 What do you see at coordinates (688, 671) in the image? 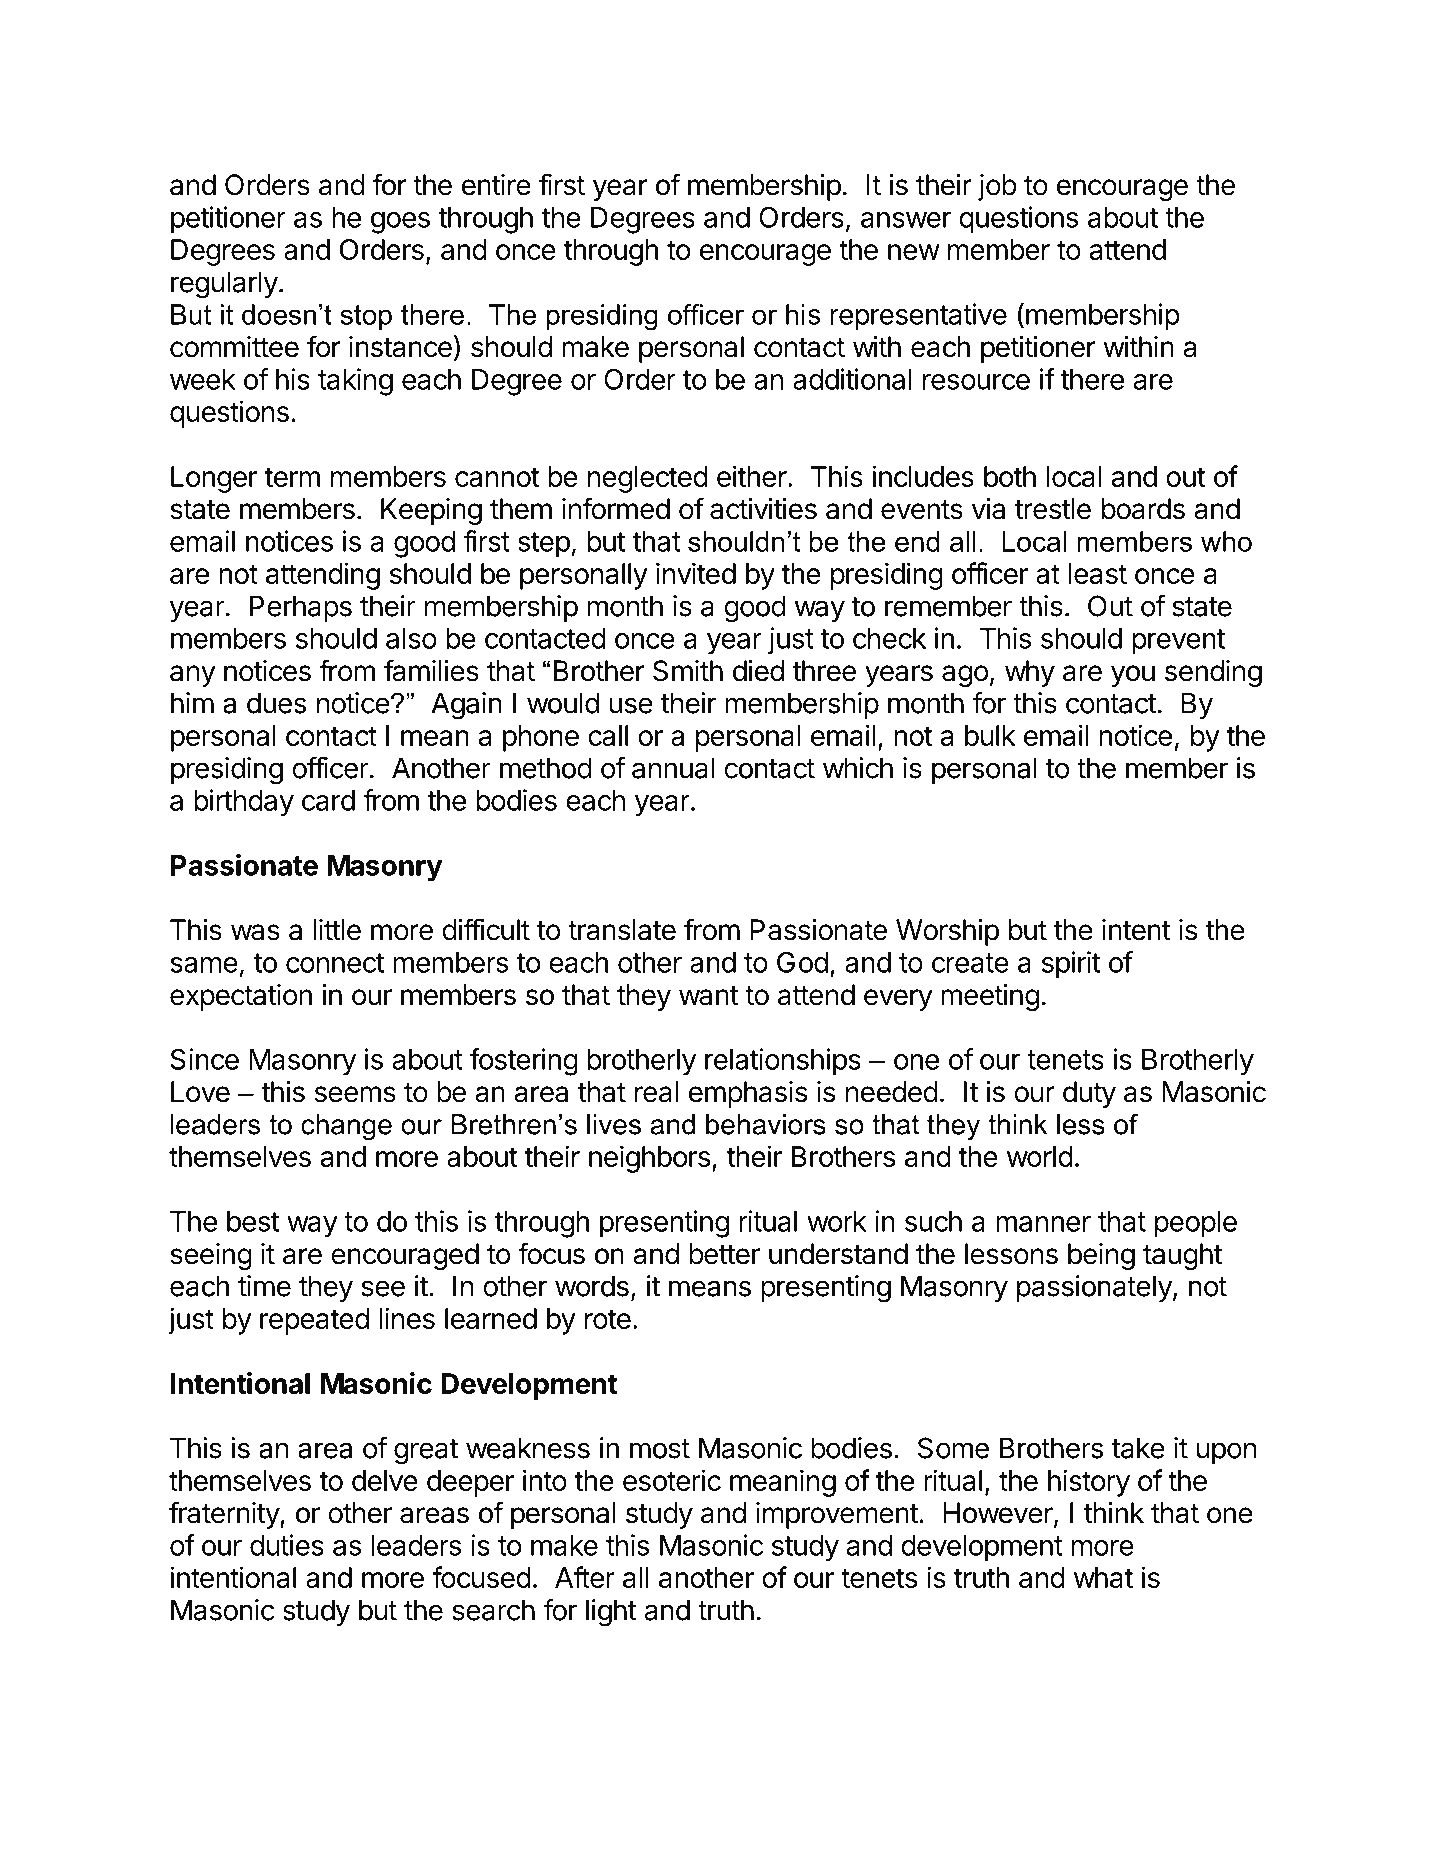
I see `Smith` at bounding box center [688, 671].
